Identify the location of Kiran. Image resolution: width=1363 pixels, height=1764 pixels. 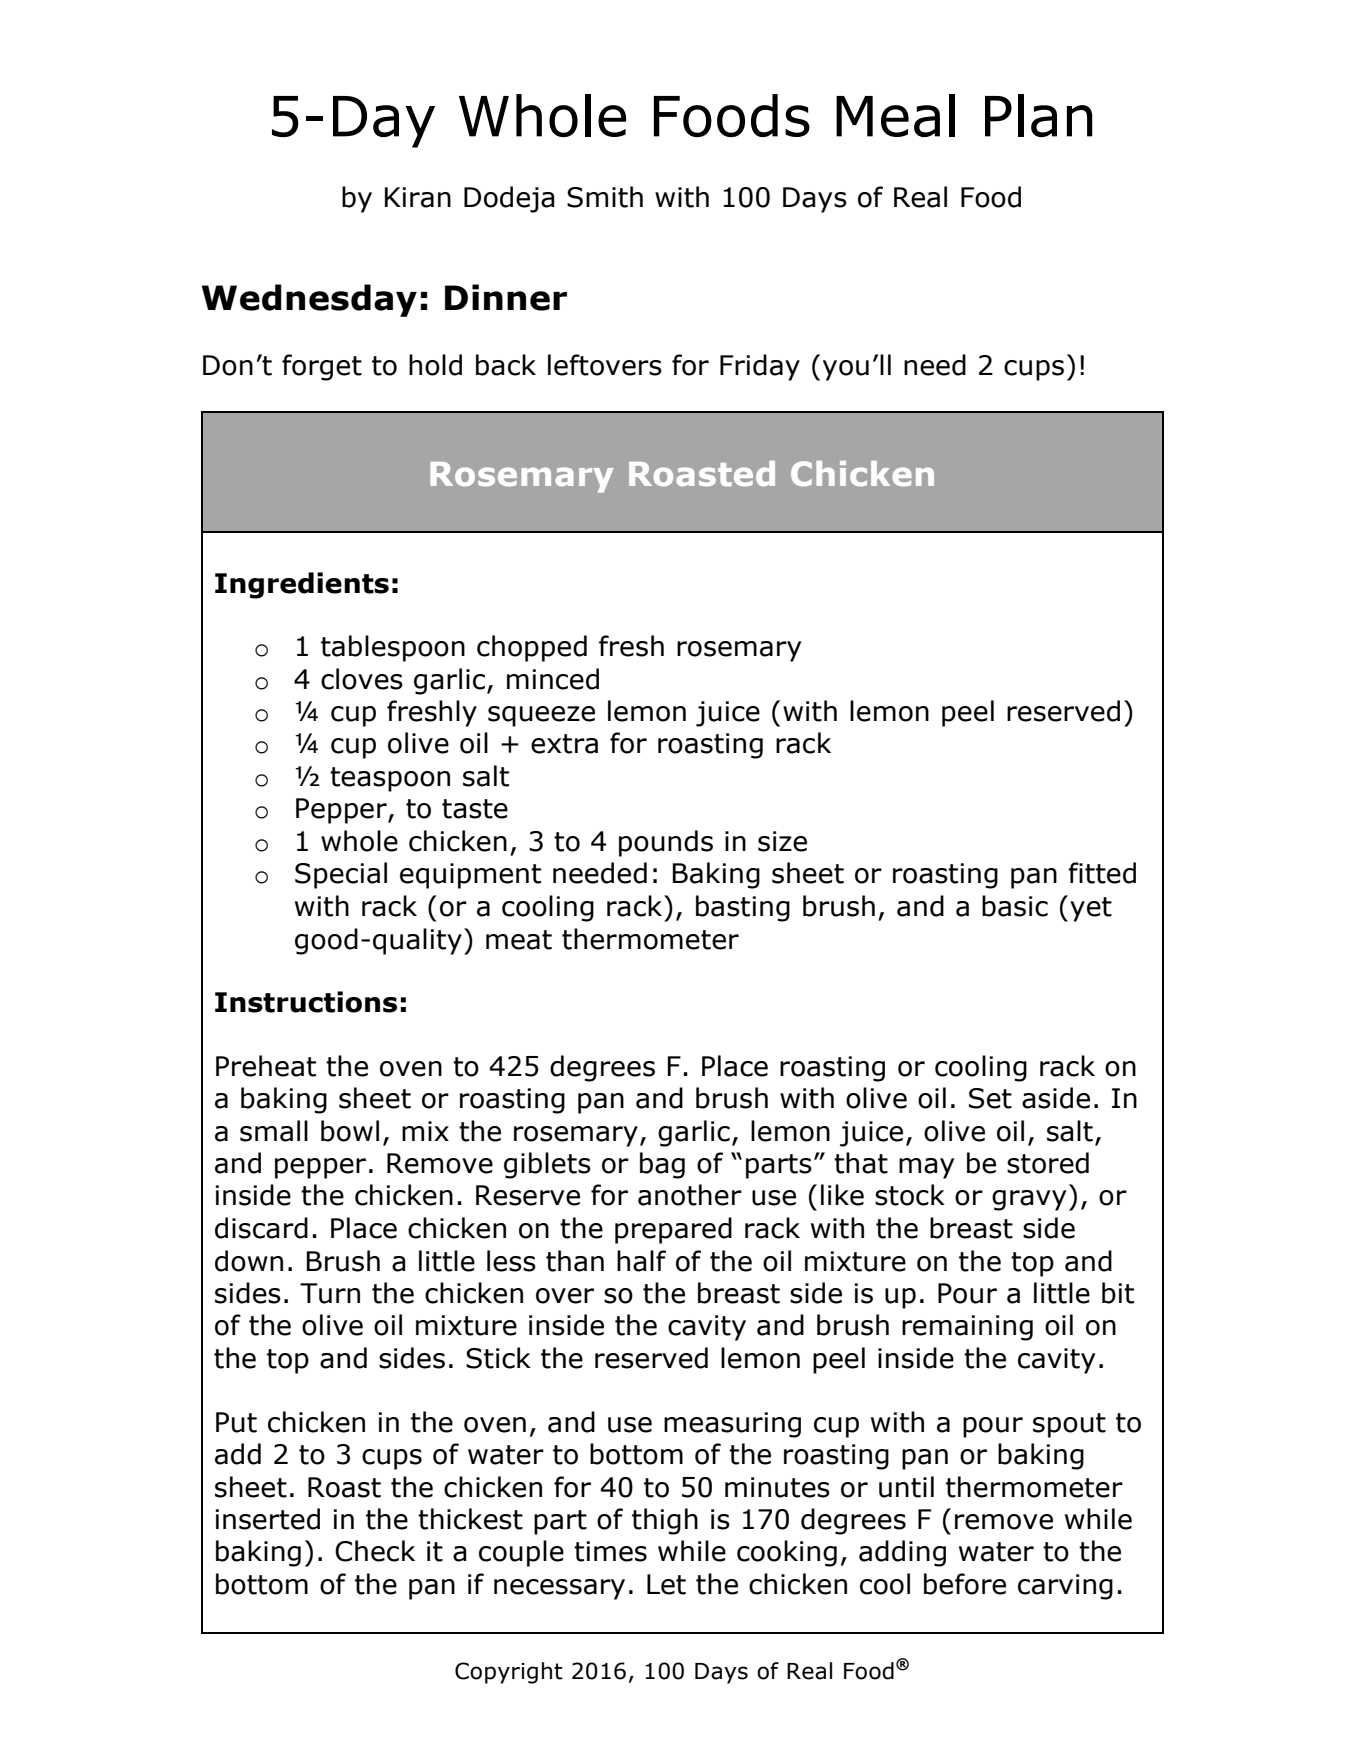
(418, 197).
